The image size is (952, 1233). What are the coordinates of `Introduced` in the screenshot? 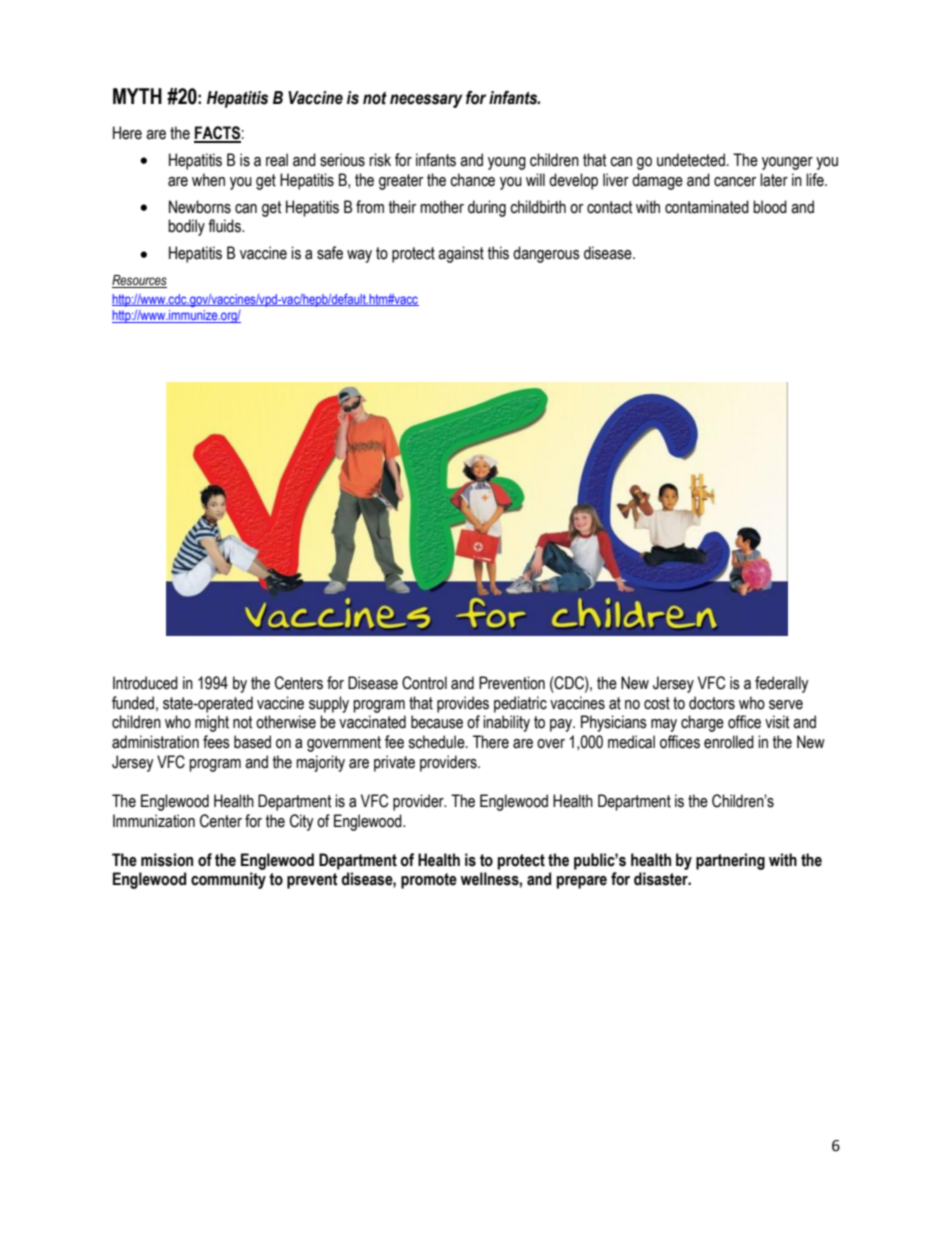 It's located at (145, 683).
